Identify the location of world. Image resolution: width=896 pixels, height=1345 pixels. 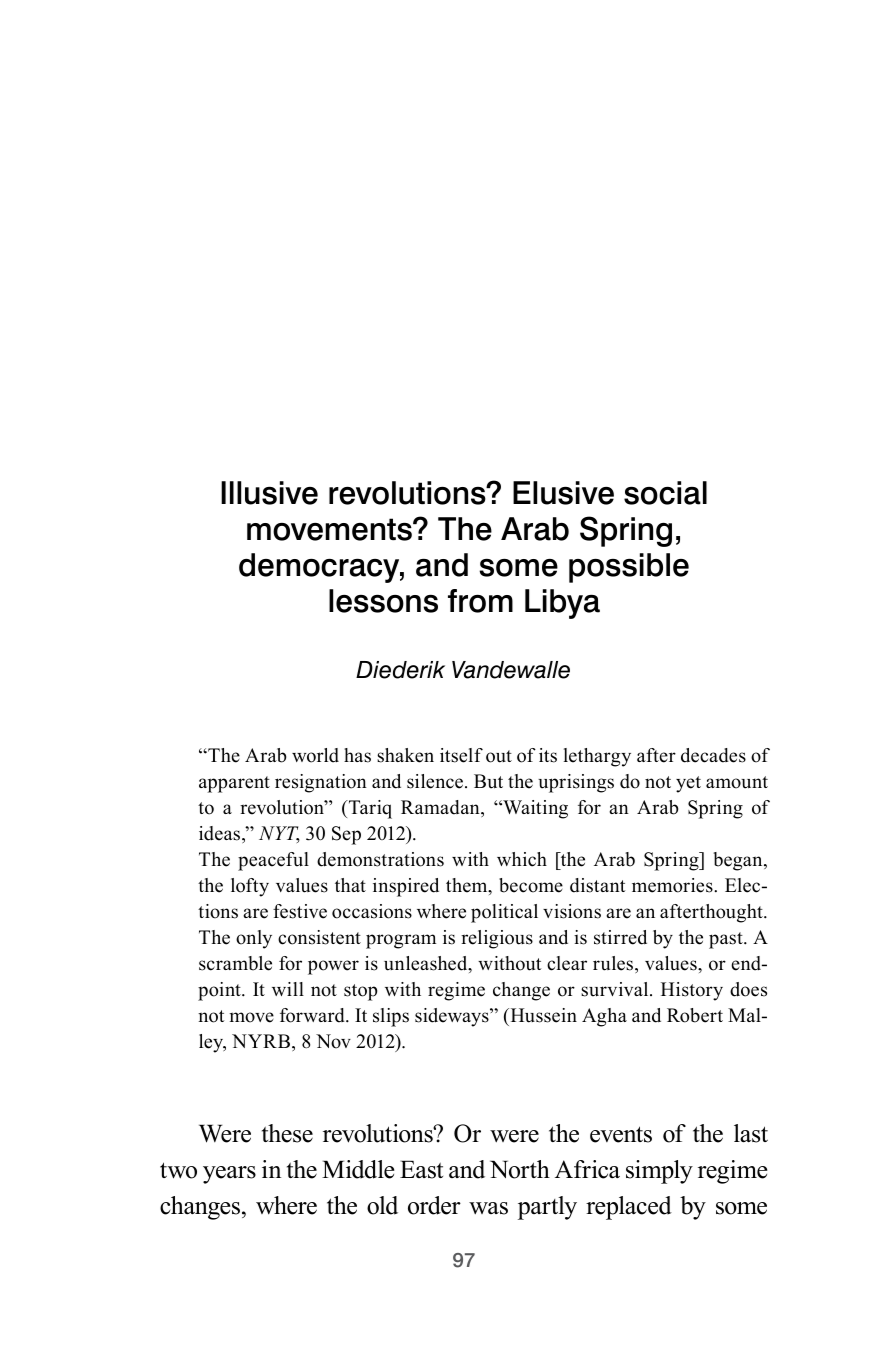
(315, 755).
